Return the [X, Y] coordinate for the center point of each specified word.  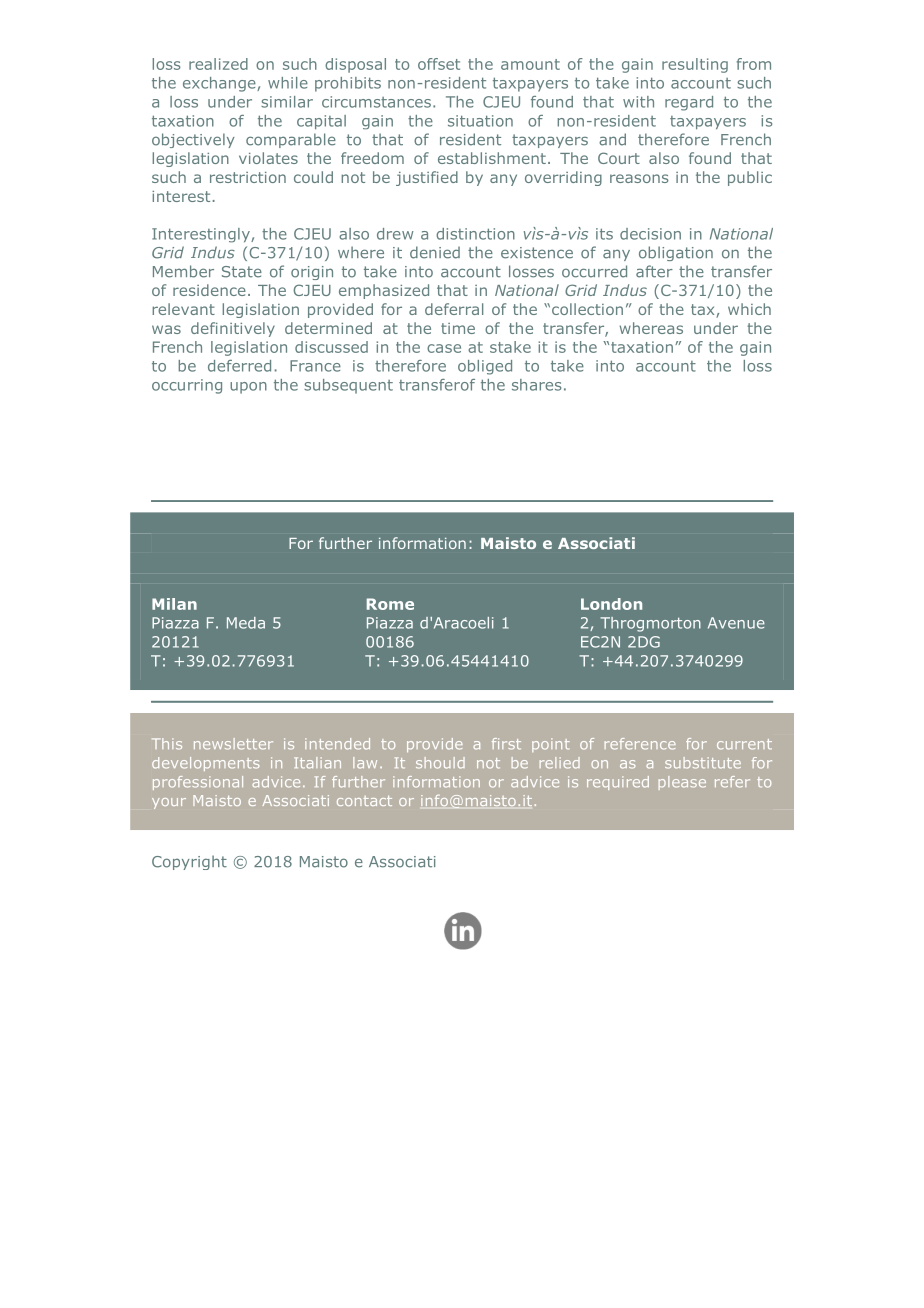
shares [536, 385]
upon [248, 388]
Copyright [189, 862]
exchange [220, 84]
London [611, 604]
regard [689, 103]
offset [439, 64]
